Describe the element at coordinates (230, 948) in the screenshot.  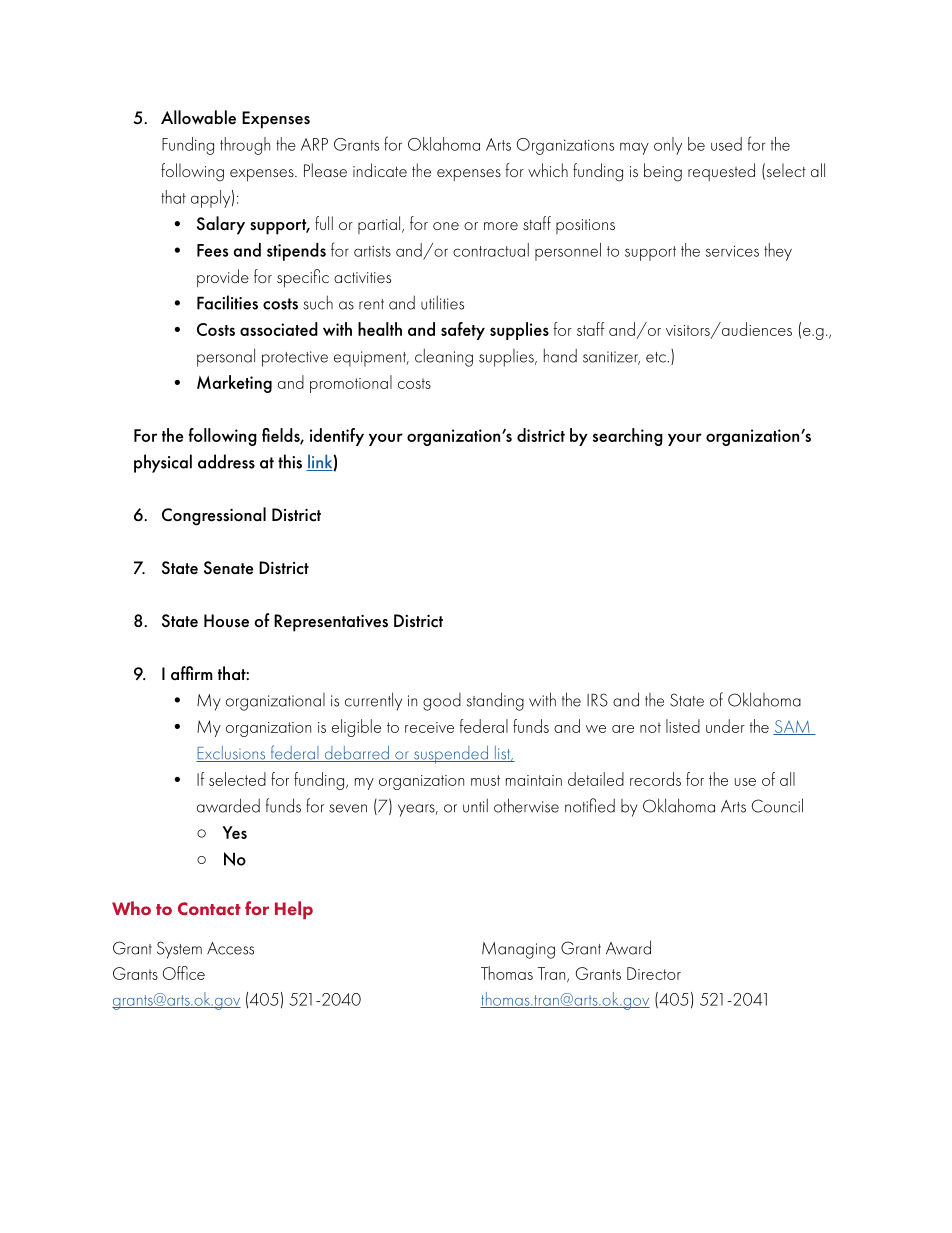
I see `Access` at that location.
